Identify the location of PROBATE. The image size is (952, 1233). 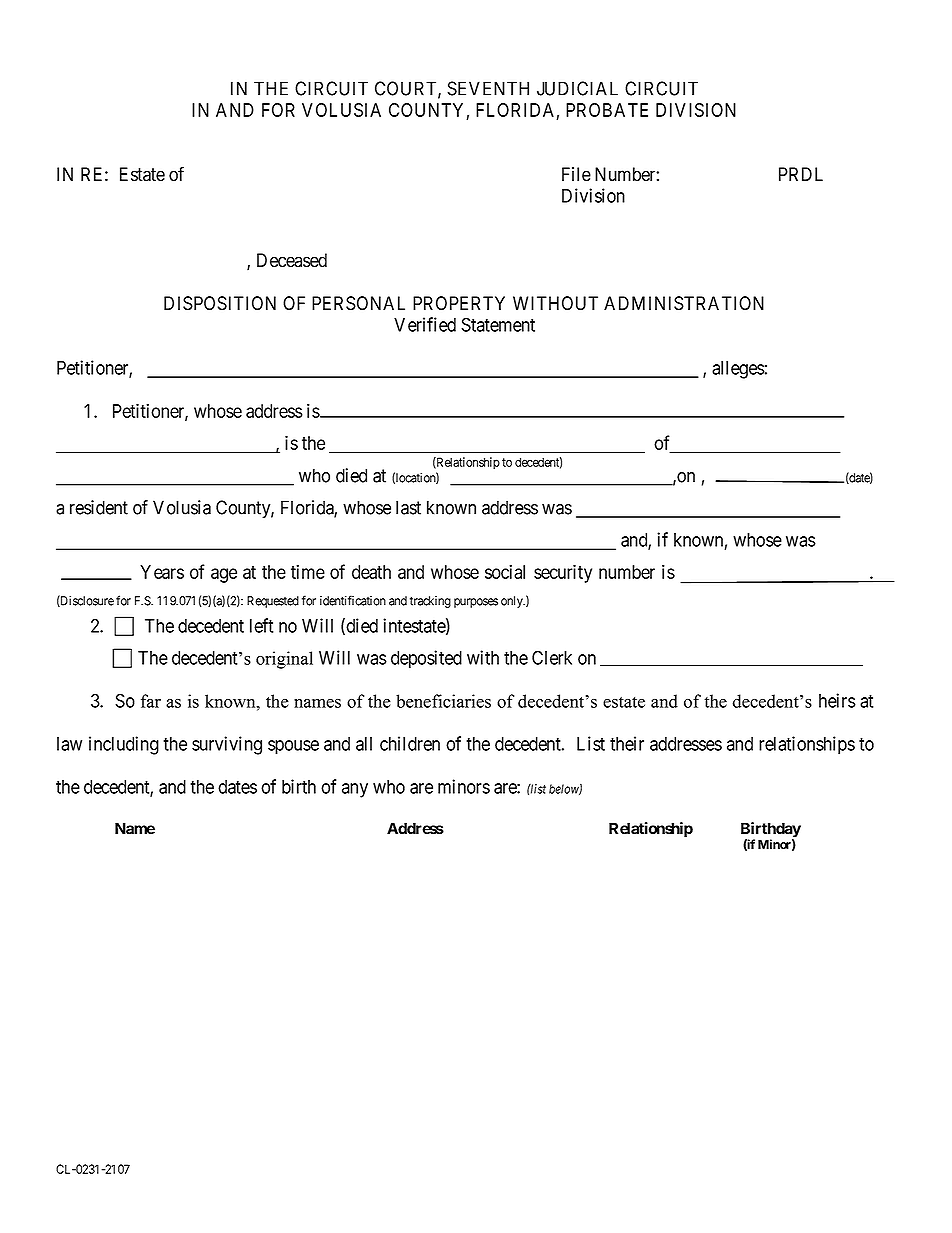
(607, 110).
